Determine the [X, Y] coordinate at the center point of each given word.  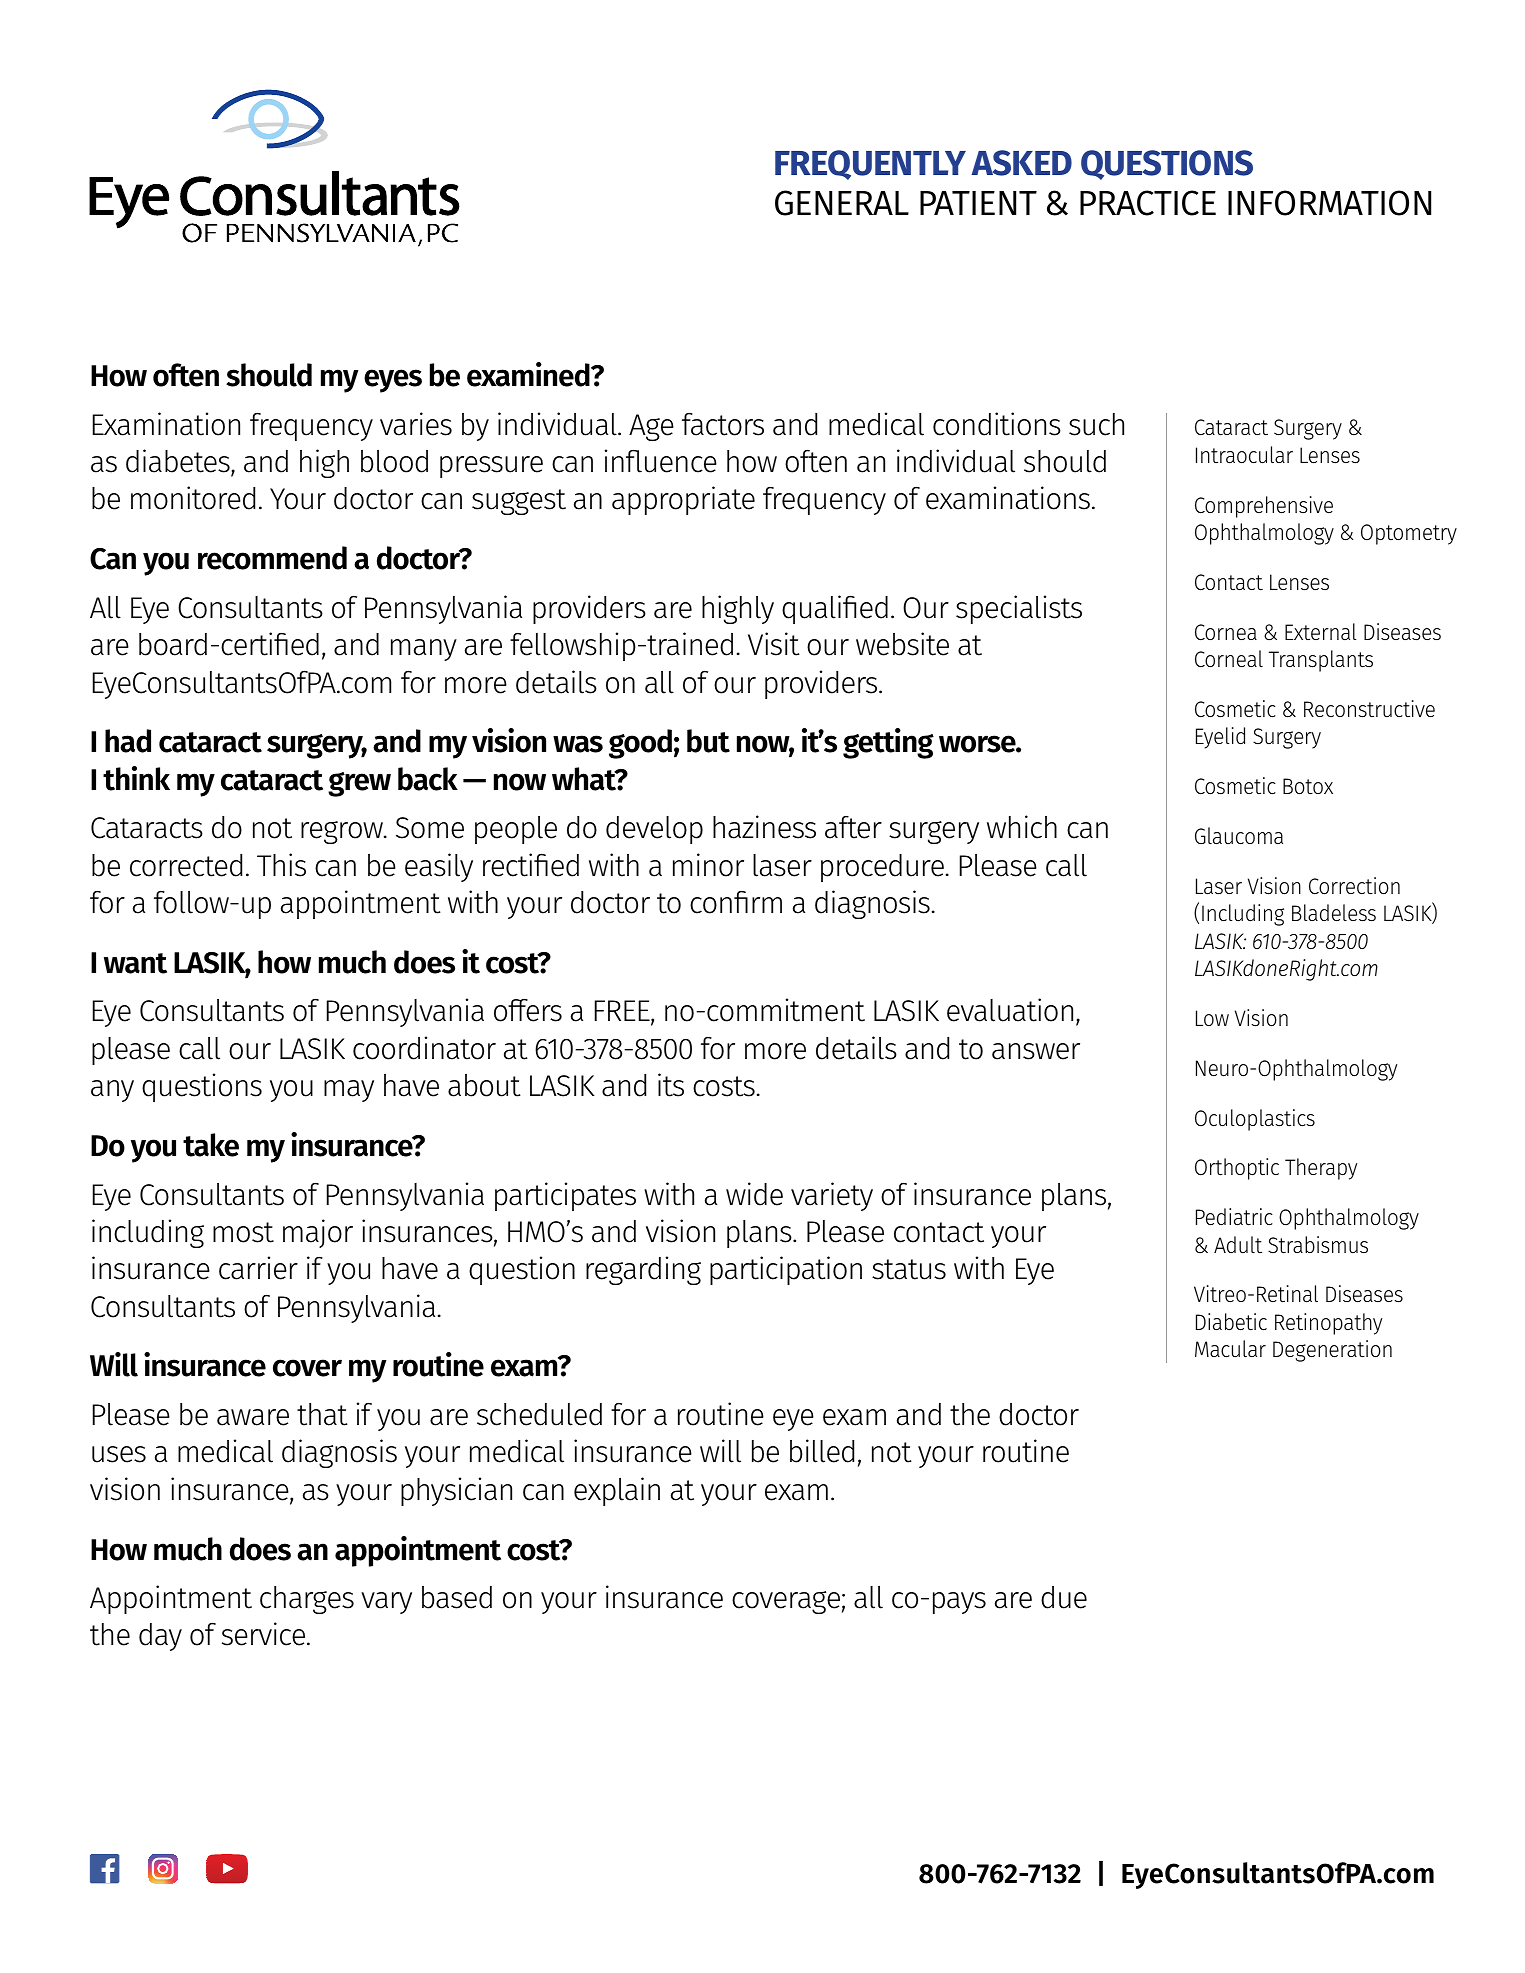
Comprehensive [1264, 507]
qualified [835, 609]
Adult [1238, 1244]
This [281, 865]
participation [786, 1270]
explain [617, 1491]
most [243, 1232]
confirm [736, 902]
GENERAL [842, 203]
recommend [272, 558]
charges [307, 1600]
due [1064, 1597]
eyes [393, 381]
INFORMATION [1329, 203]
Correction [1354, 886]
